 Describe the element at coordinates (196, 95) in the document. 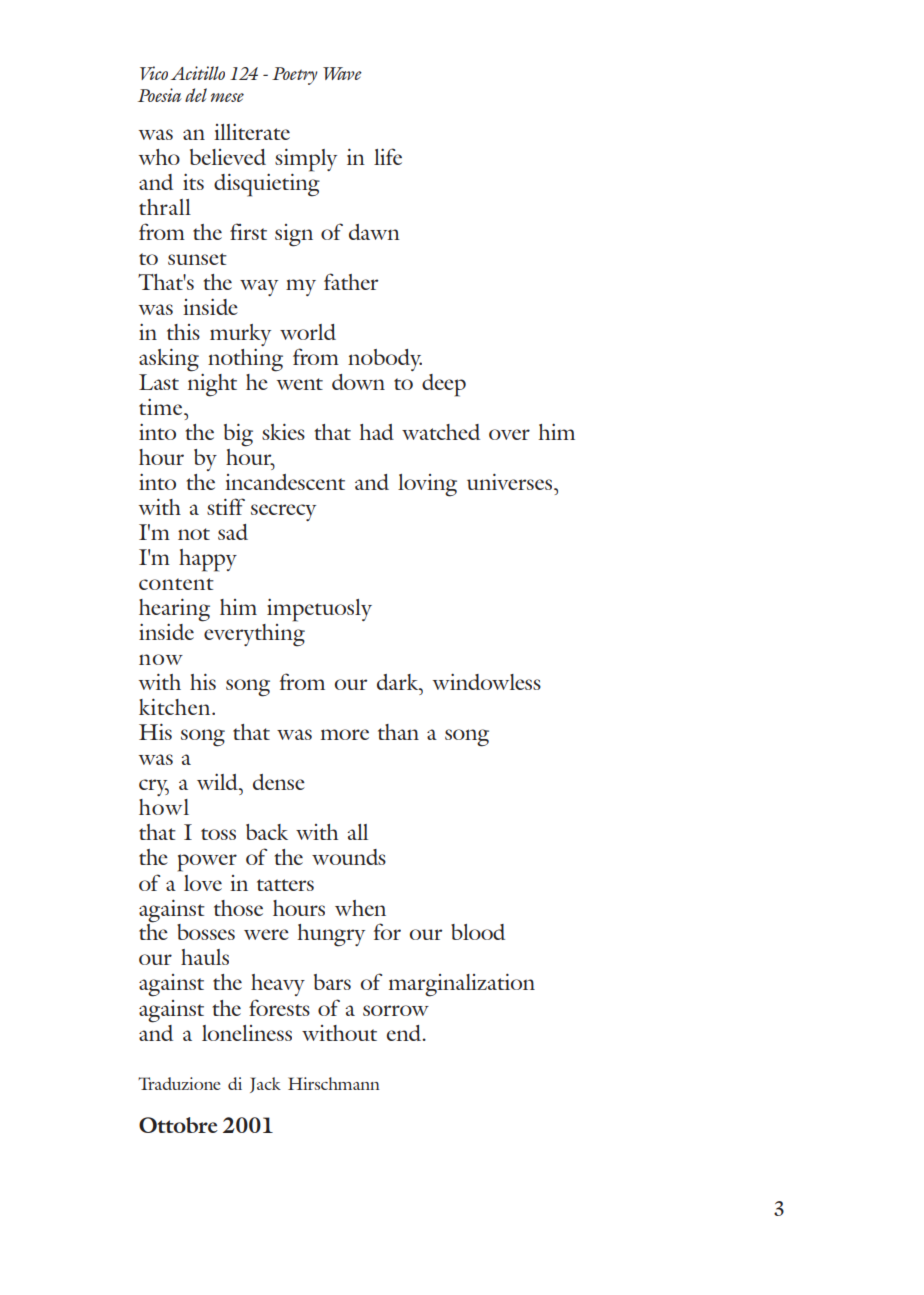

I see `del` at that location.
